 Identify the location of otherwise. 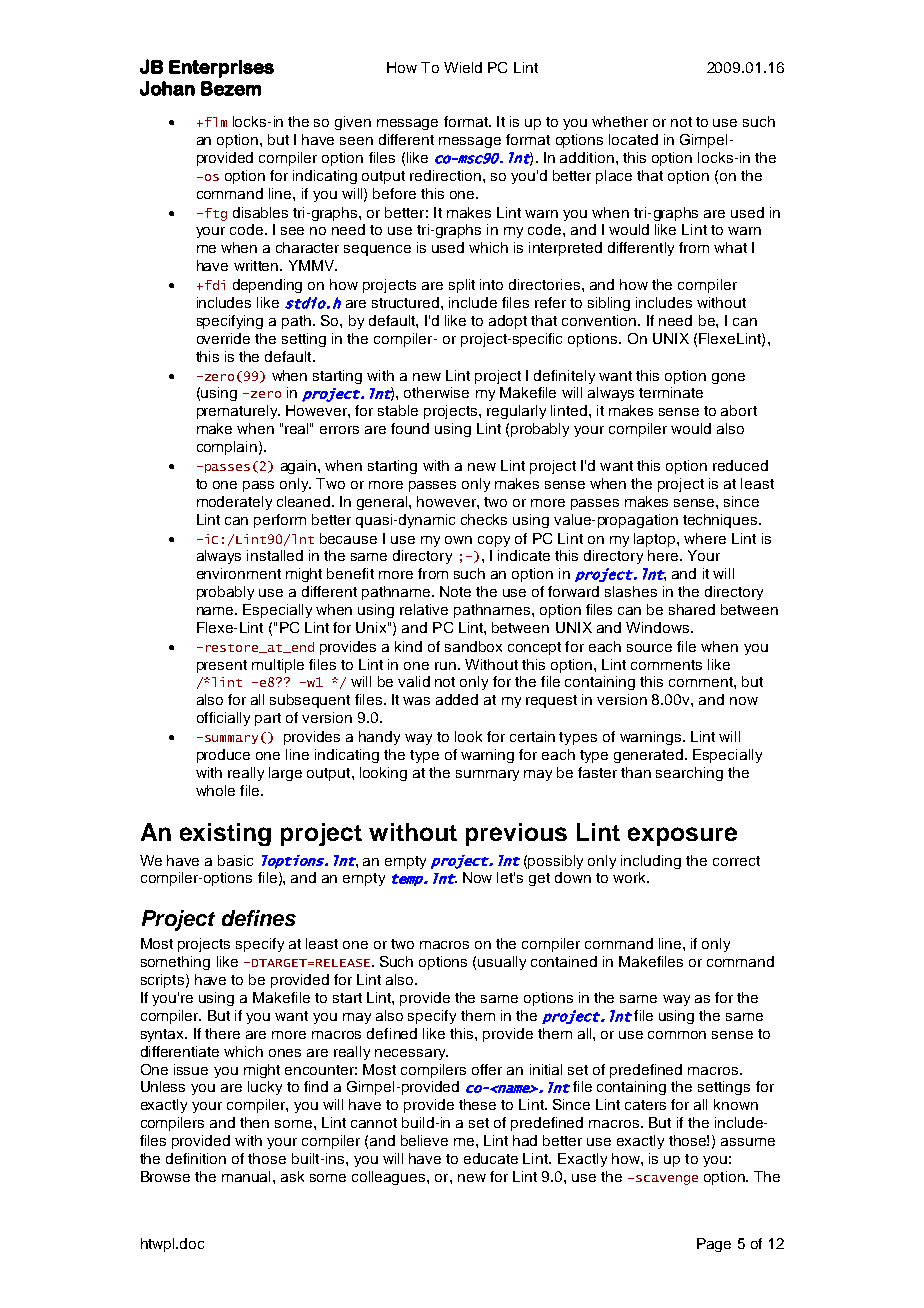
(436, 392).
